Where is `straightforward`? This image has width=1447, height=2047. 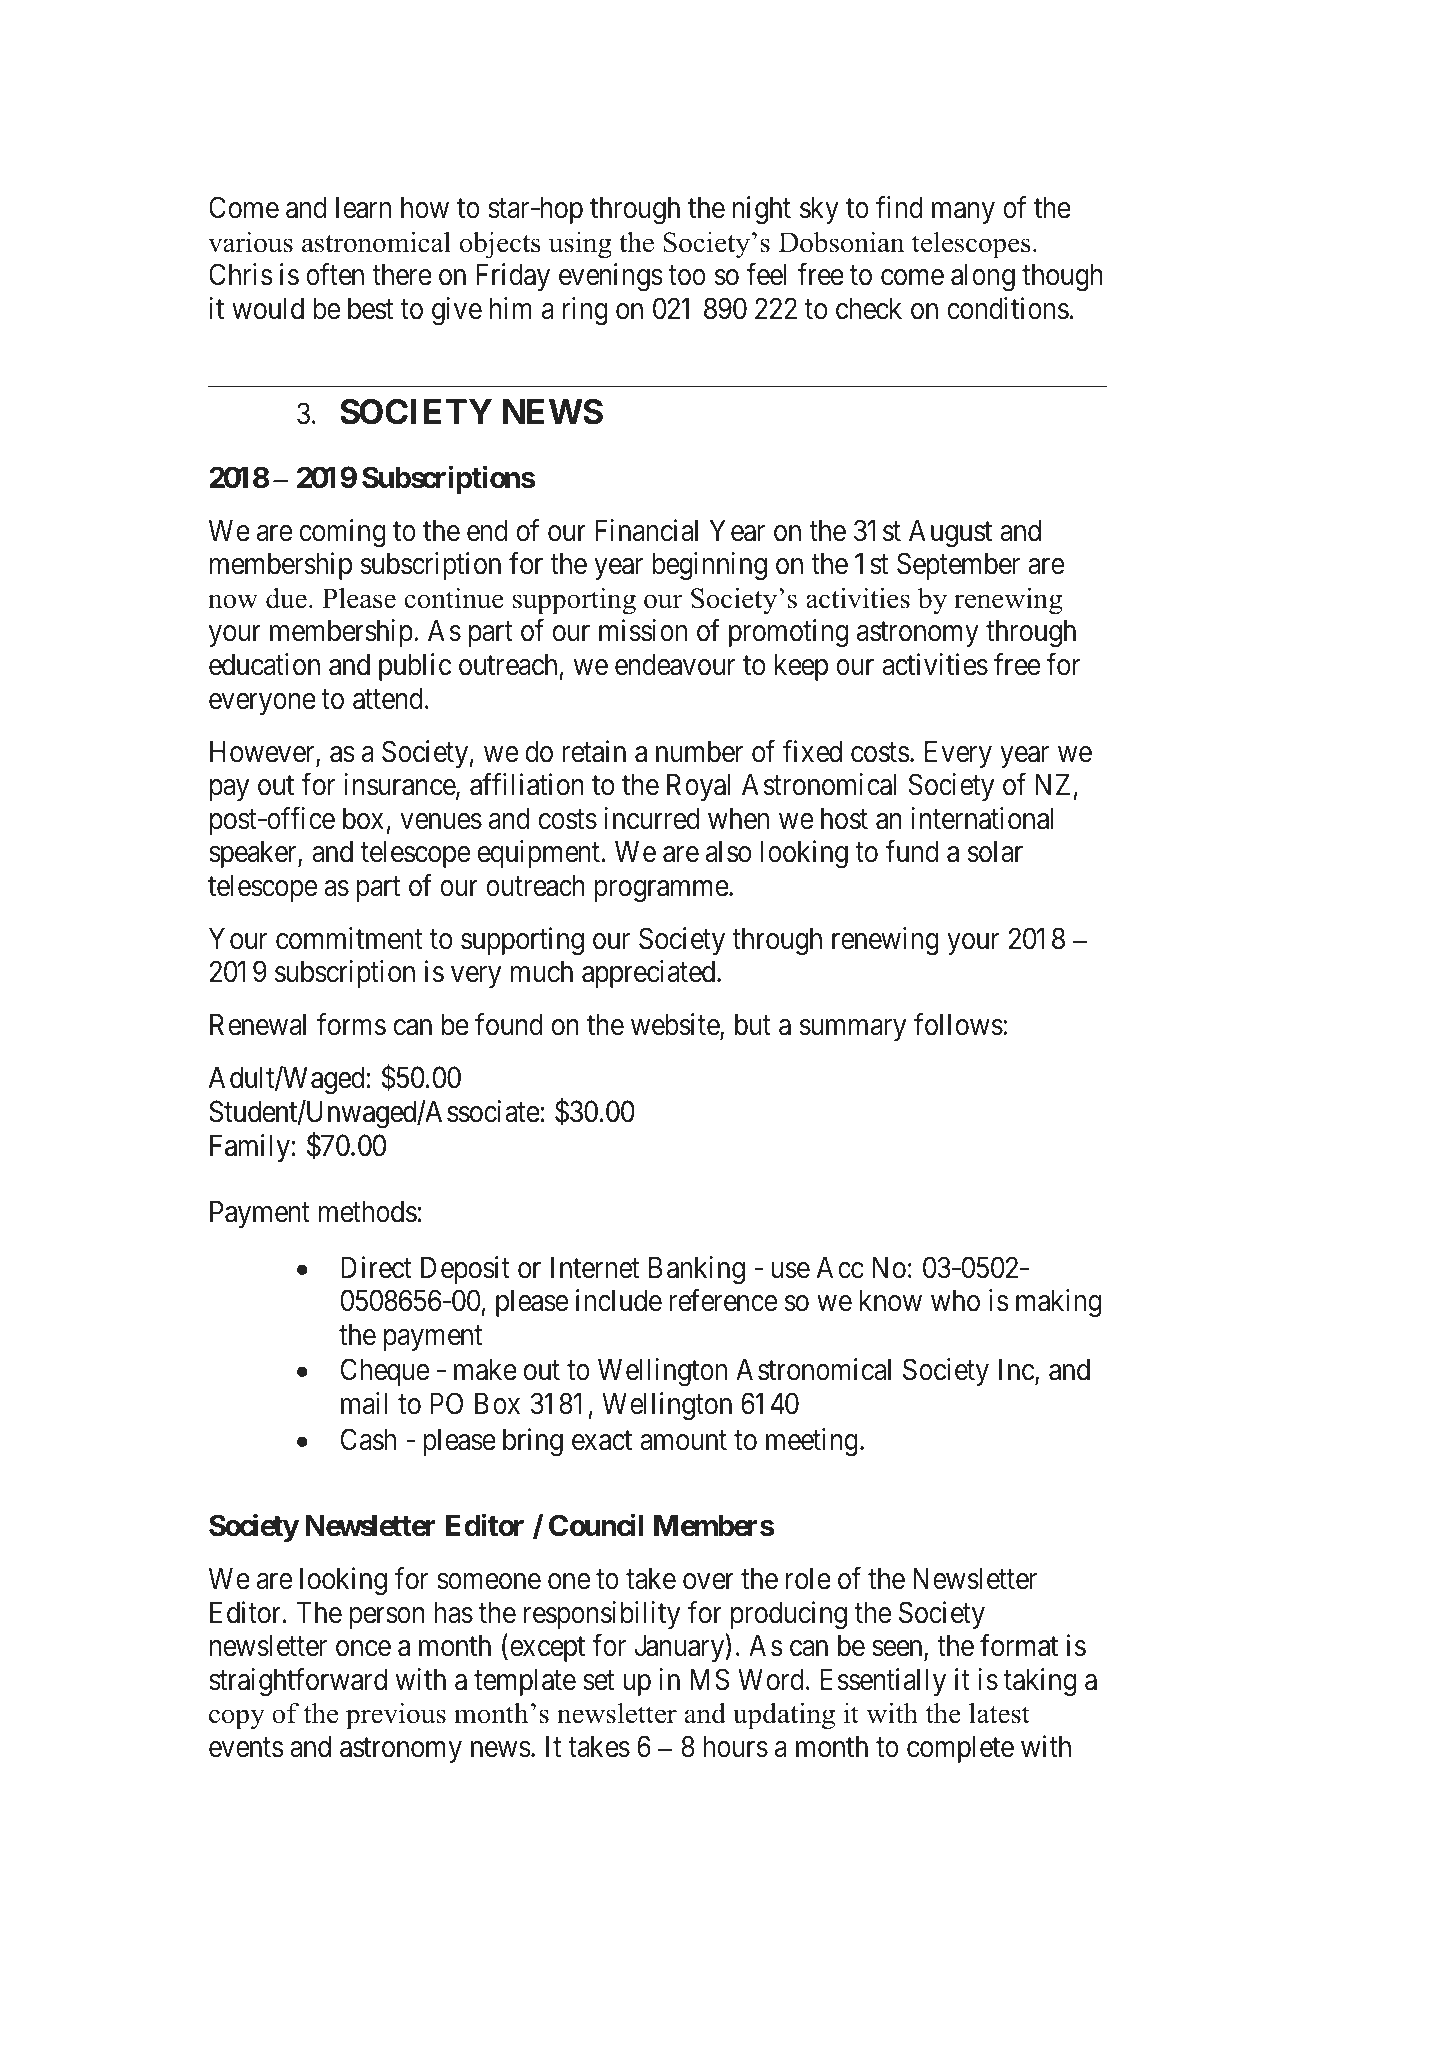
straightforward is located at coordinates (298, 1682).
